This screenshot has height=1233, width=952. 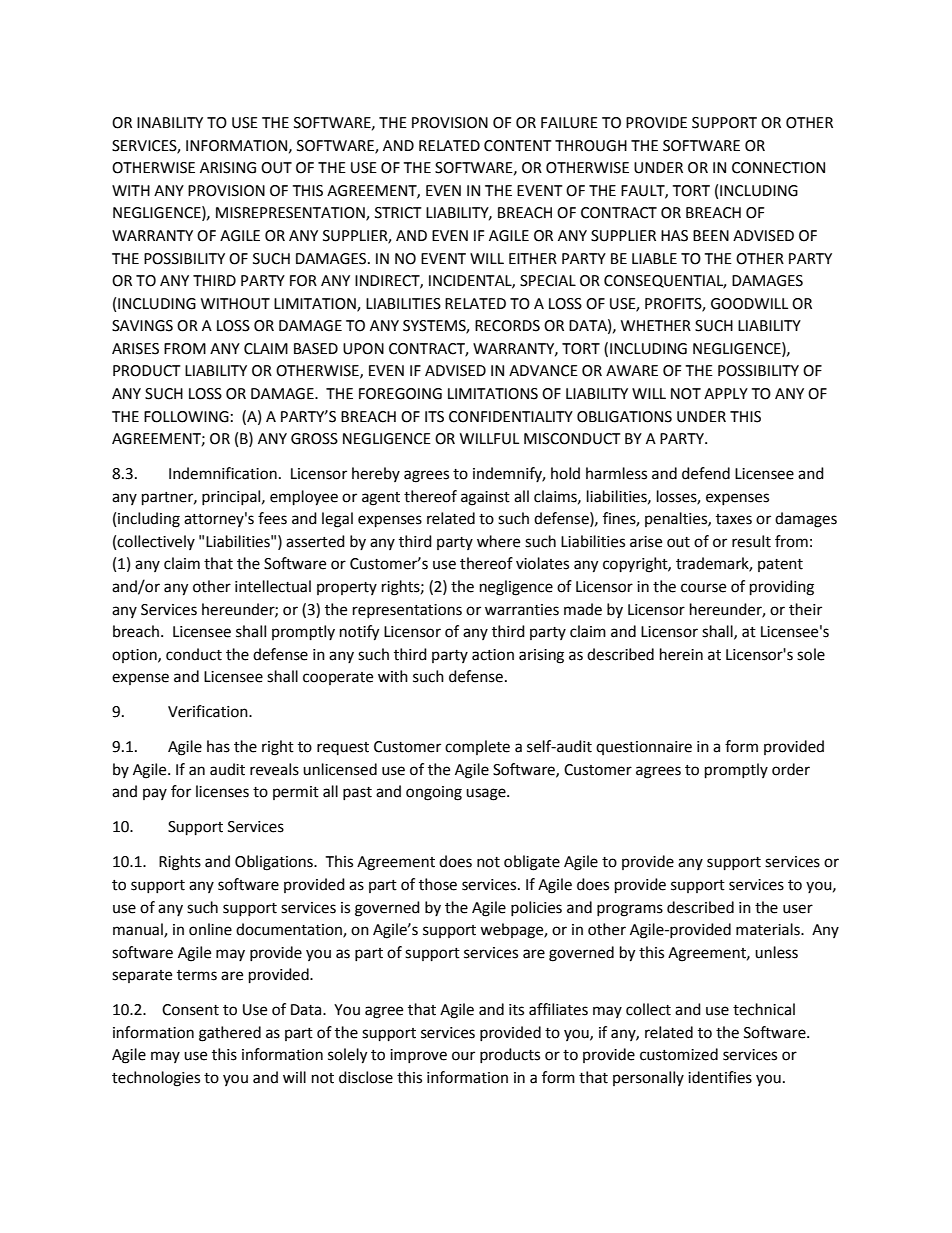 I want to click on identifies, so click(x=720, y=1077).
